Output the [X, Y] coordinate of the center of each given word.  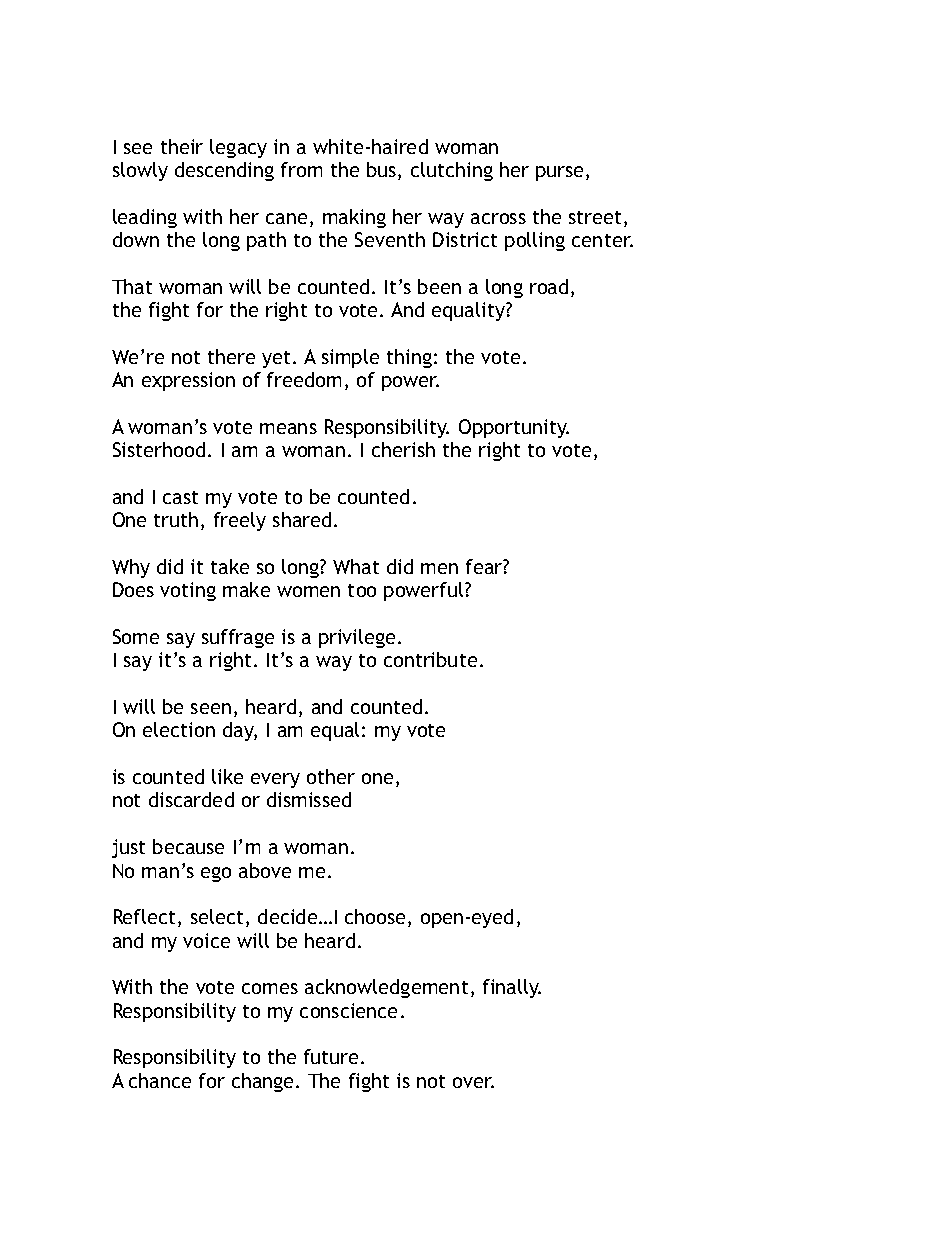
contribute [430, 659]
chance [160, 1080]
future [333, 1056]
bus [383, 171]
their [182, 146]
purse [561, 173]
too [362, 590]
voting [188, 591]
